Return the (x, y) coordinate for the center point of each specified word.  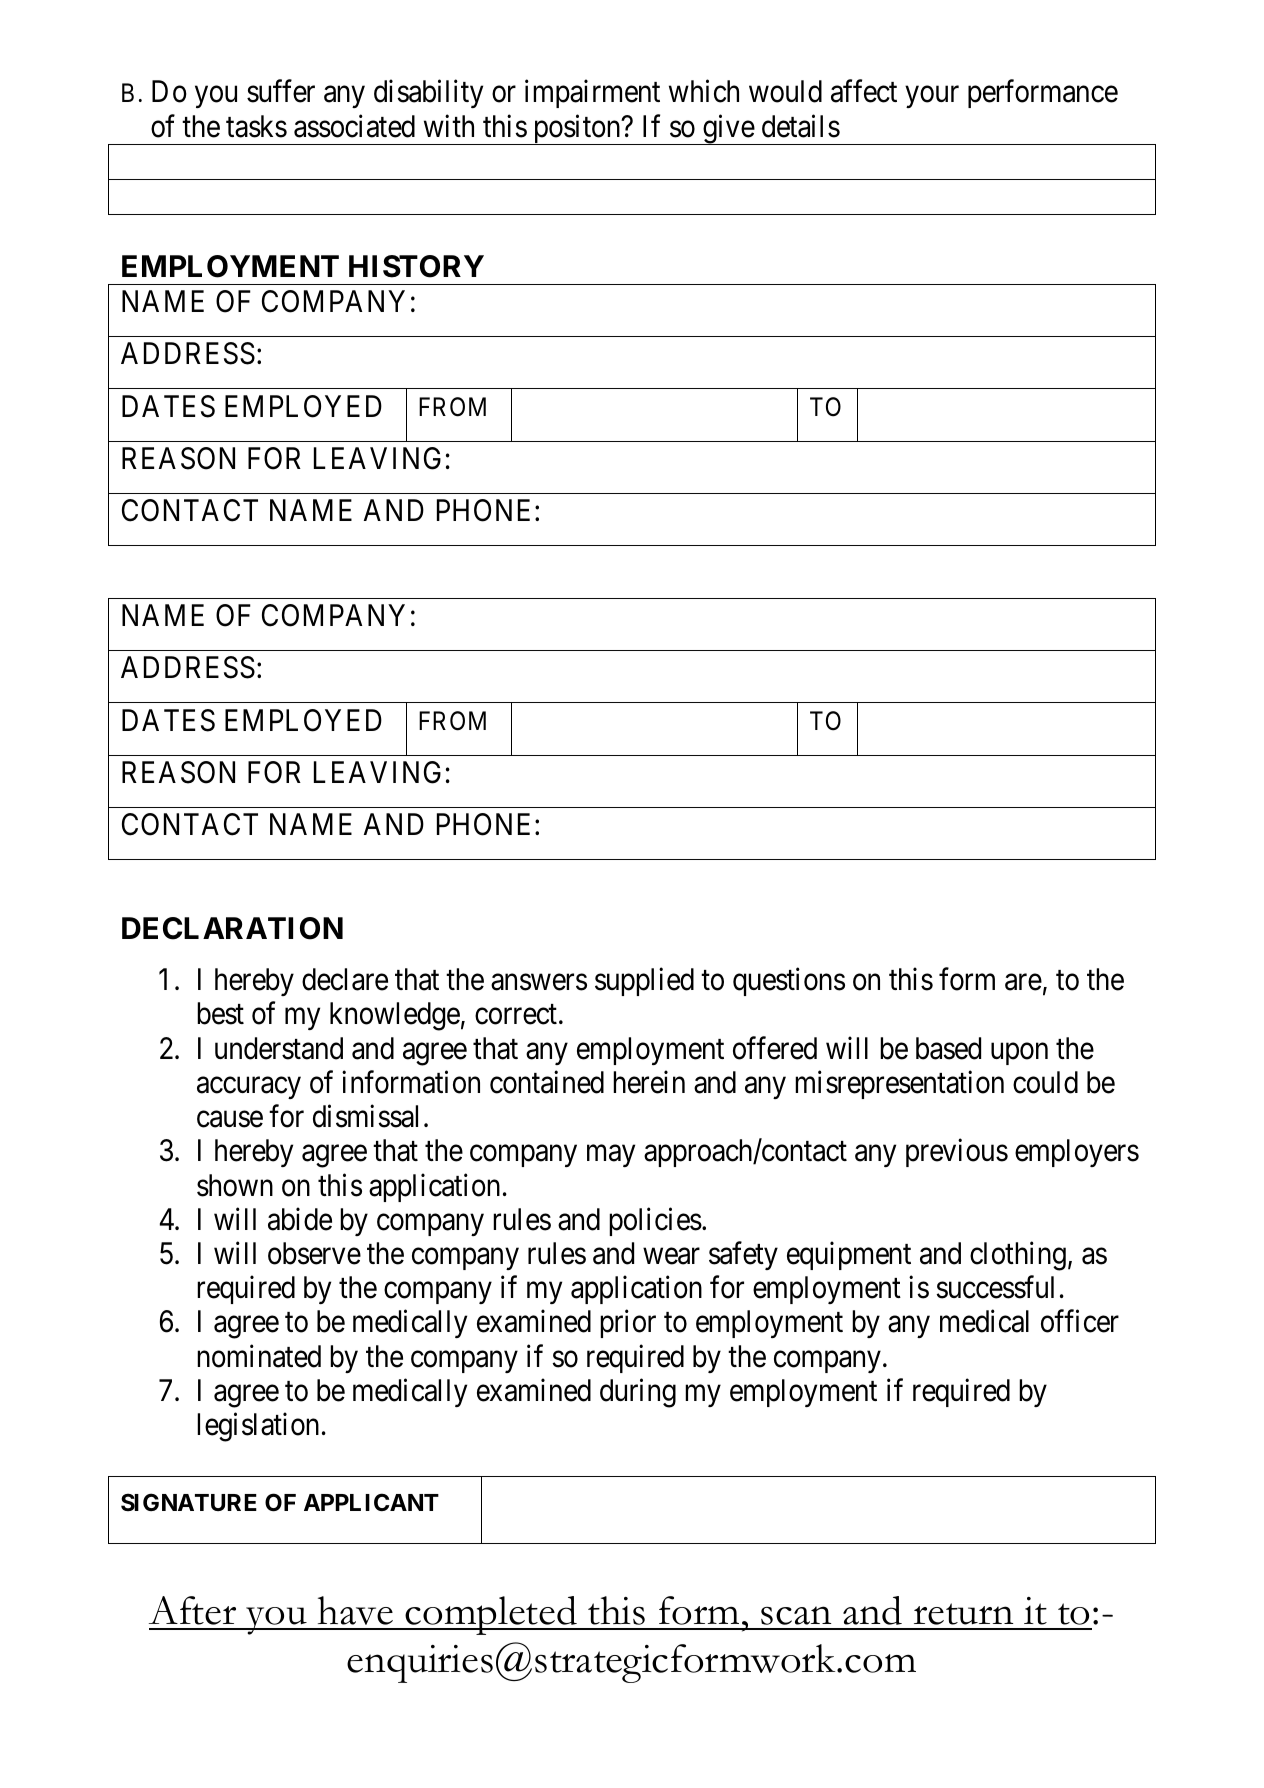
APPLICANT (371, 1502)
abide (300, 1219)
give (728, 130)
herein (649, 1082)
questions (789, 982)
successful (995, 1287)
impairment (592, 94)
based (948, 1048)
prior (628, 1324)
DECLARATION (232, 928)
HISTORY (416, 266)
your (932, 97)
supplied (644, 982)
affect (864, 91)
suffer (281, 91)
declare (345, 979)
